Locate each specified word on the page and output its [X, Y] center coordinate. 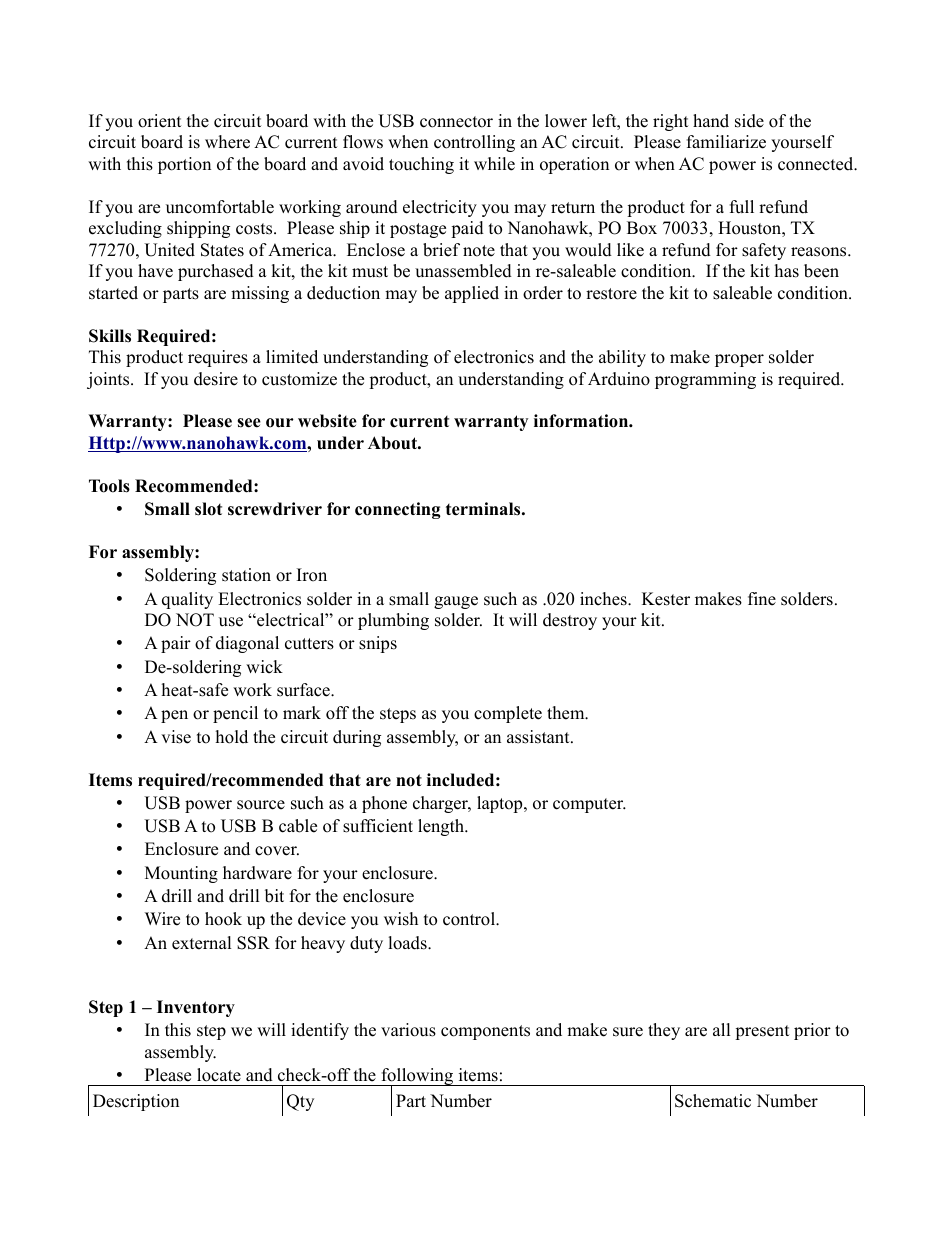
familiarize [726, 142]
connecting [398, 510]
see [249, 423]
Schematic [713, 1101]
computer [589, 805]
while [494, 164]
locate [219, 1075]
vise [176, 737]
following [417, 1078]
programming [705, 380]
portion [184, 165]
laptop [501, 804]
